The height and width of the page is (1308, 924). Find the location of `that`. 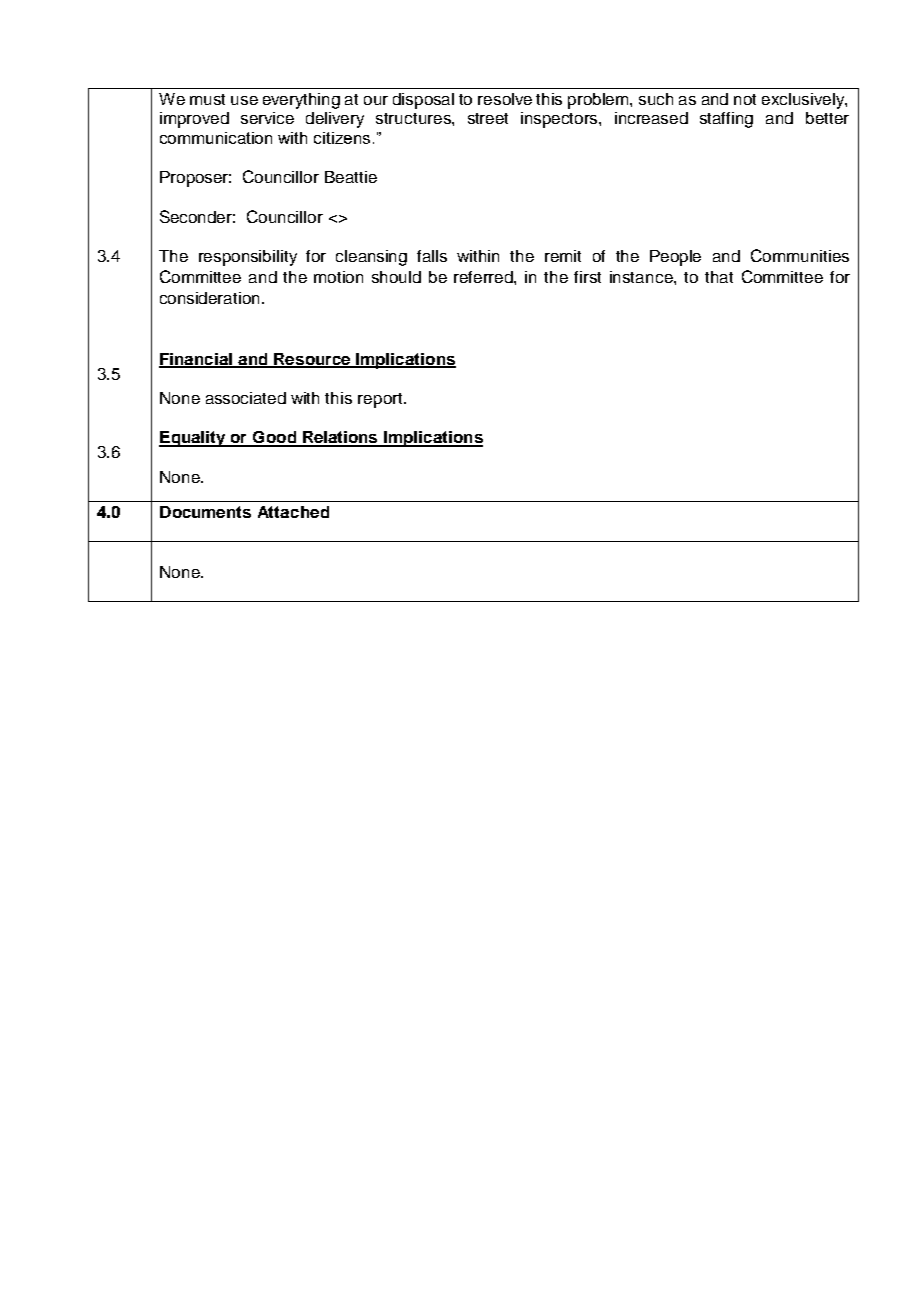

that is located at coordinates (719, 277).
